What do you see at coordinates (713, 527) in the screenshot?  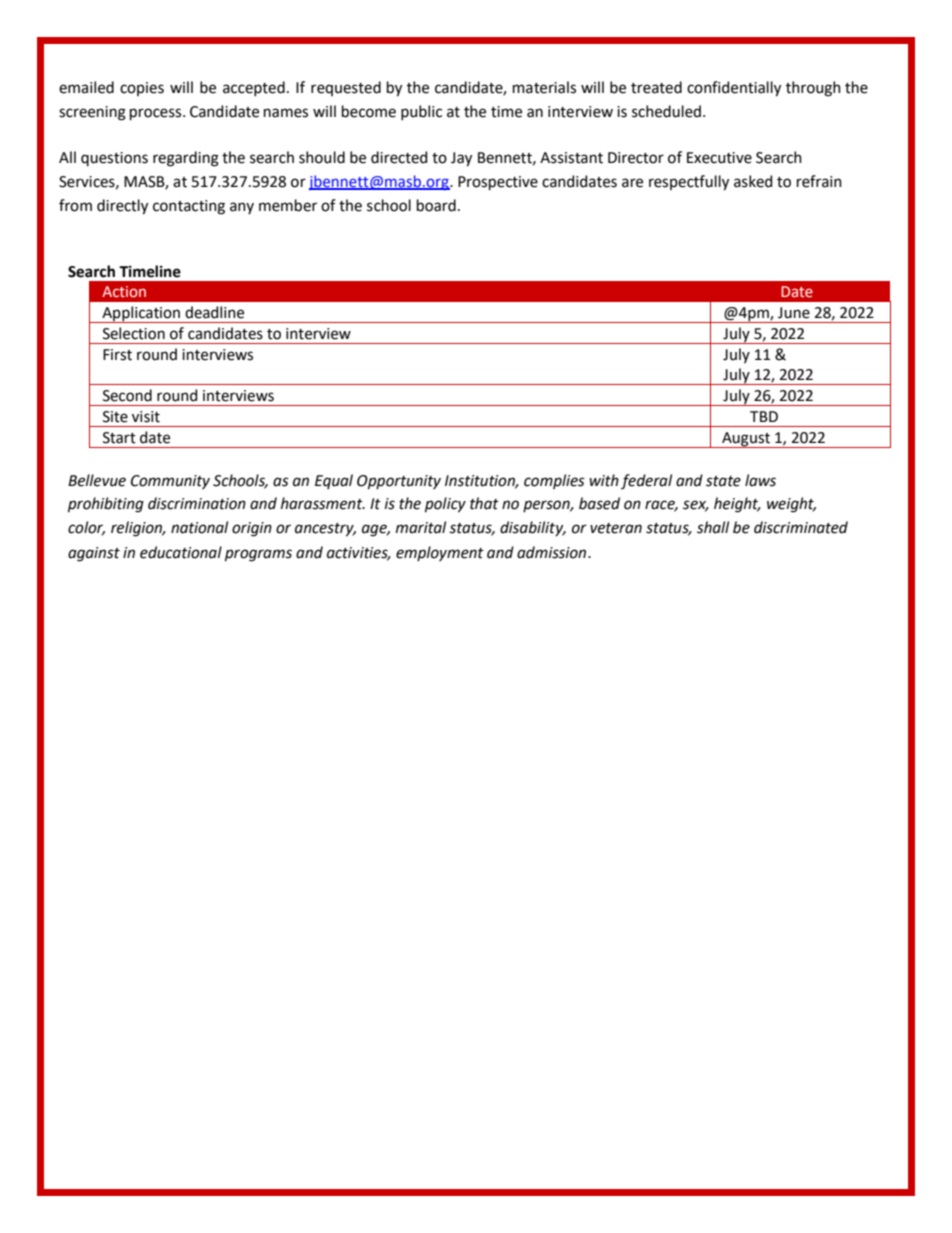 I see `shall` at bounding box center [713, 527].
